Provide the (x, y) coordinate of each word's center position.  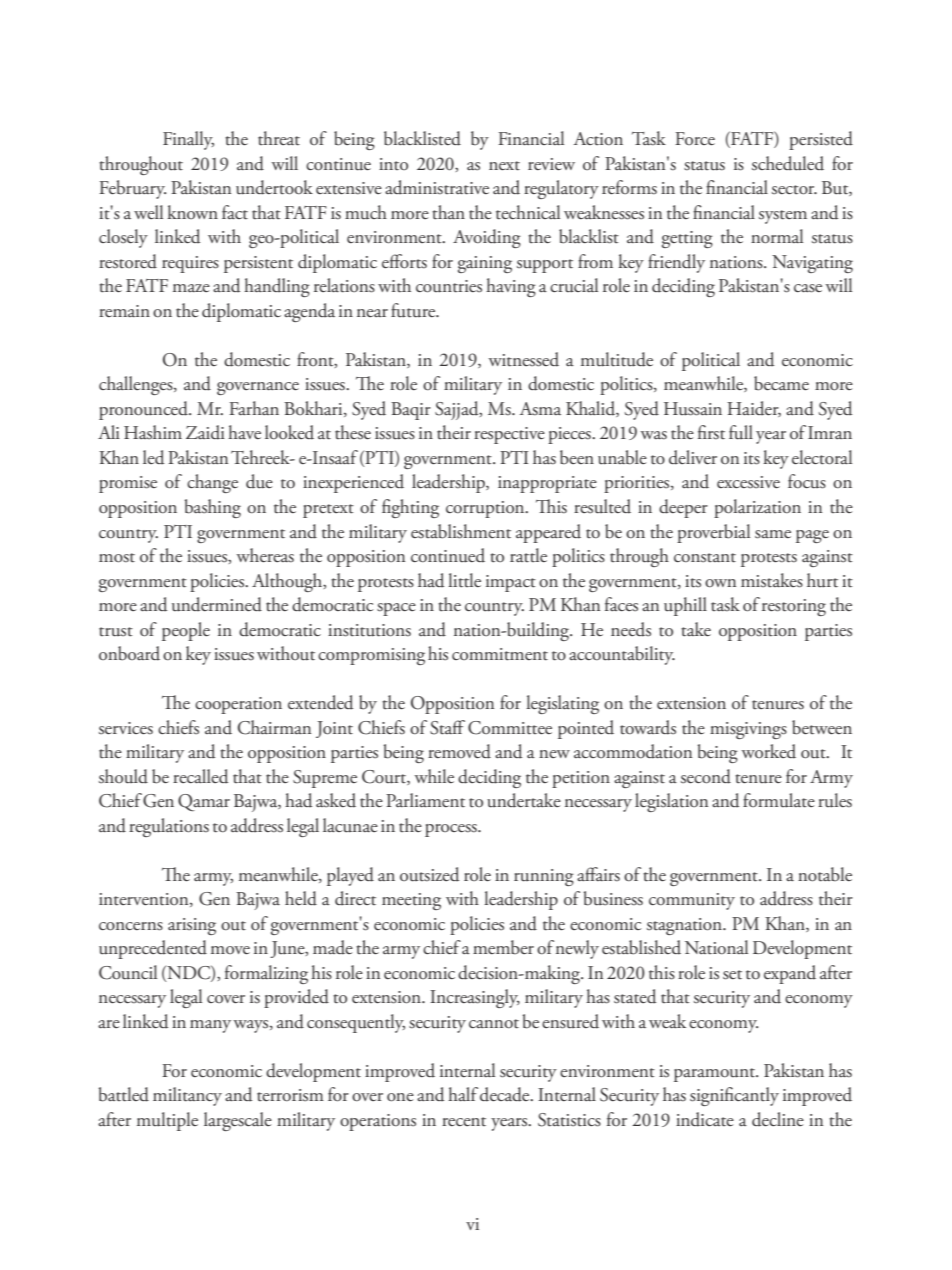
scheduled (788, 163)
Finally (188, 140)
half (463, 1094)
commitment (500, 654)
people (186, 631)
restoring (794, 607)
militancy (187, 1096)
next (504, 166)
